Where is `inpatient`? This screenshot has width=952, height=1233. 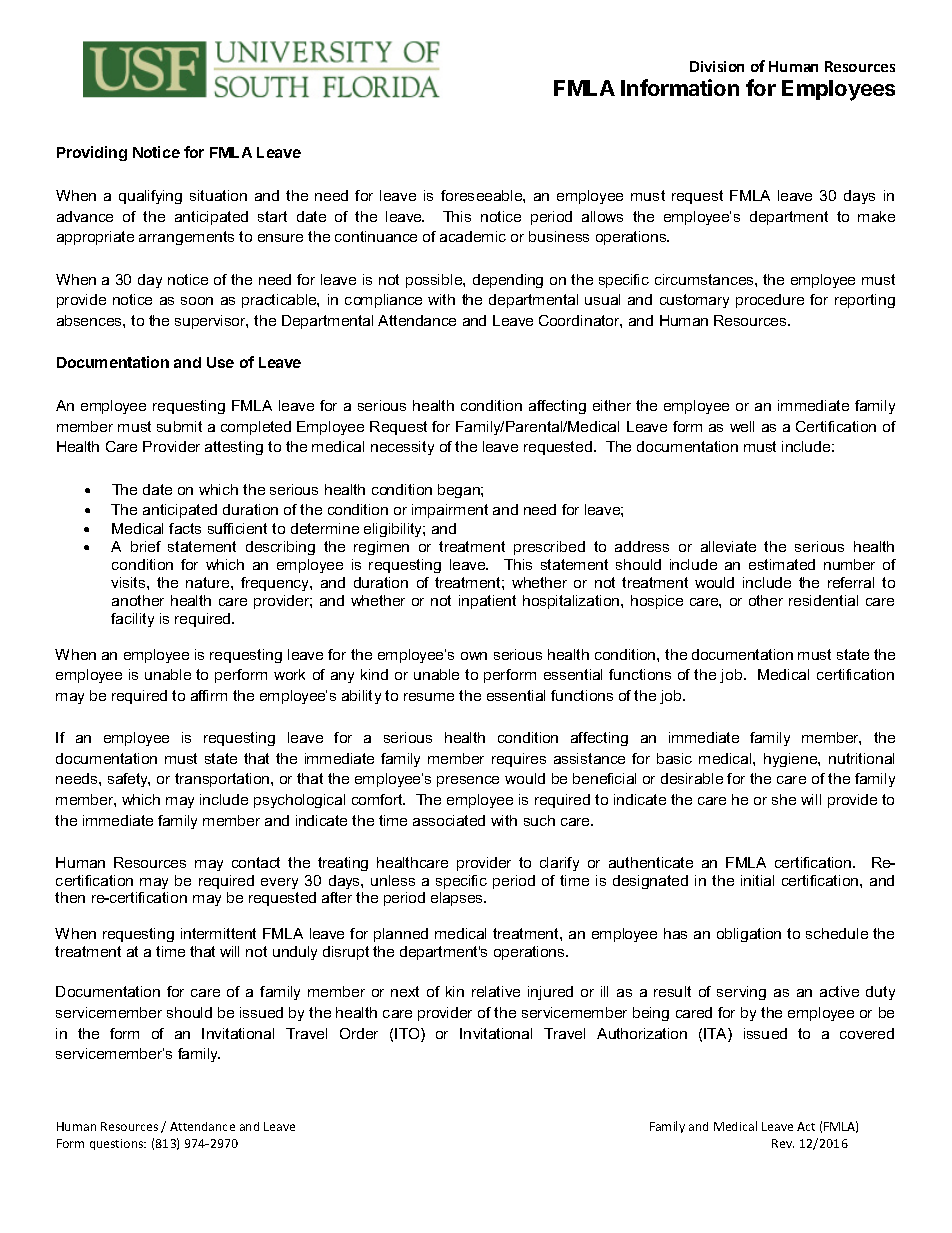
inpatient is located at coordinates (487, 602).
